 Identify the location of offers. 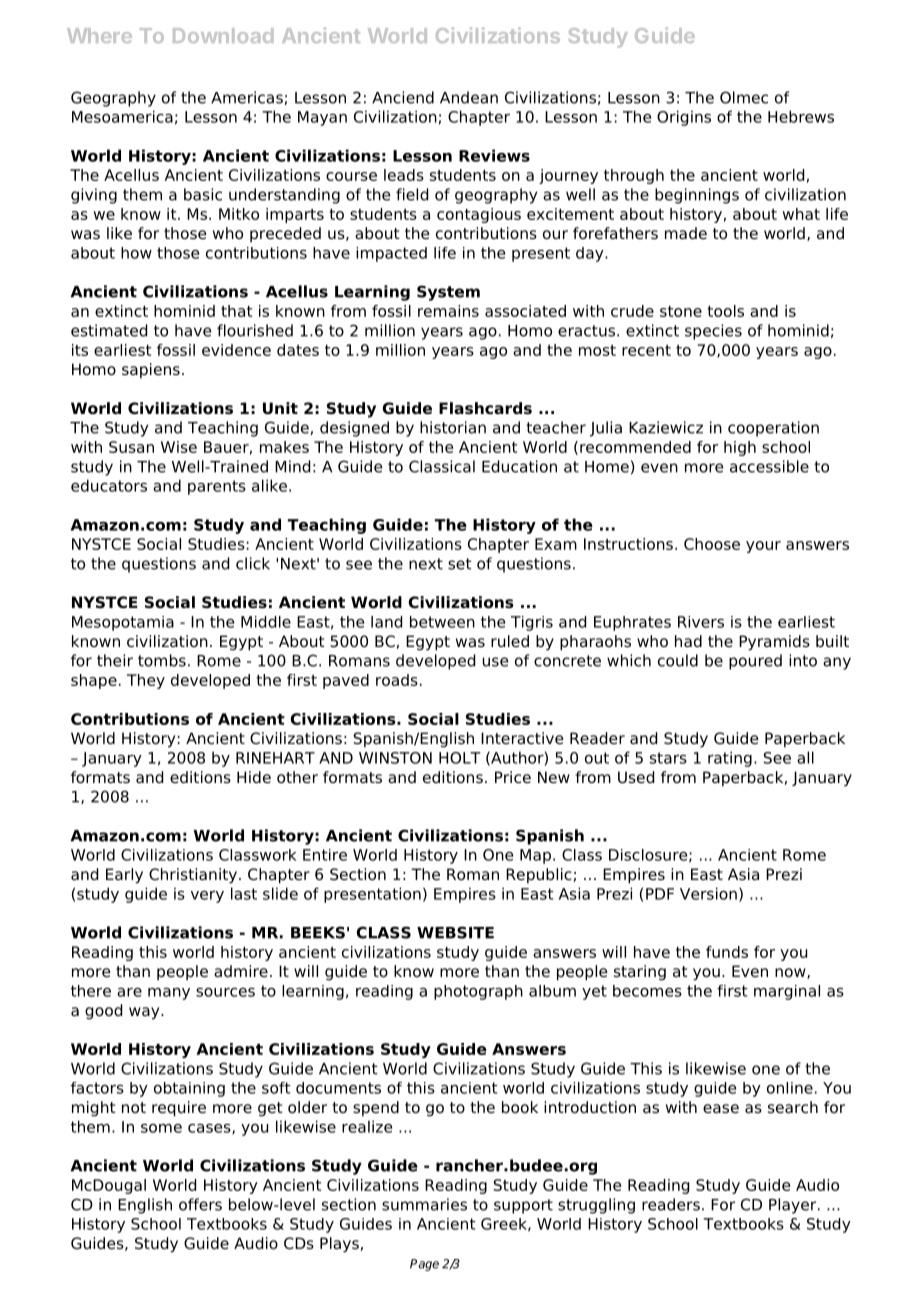
(200, 1204).
